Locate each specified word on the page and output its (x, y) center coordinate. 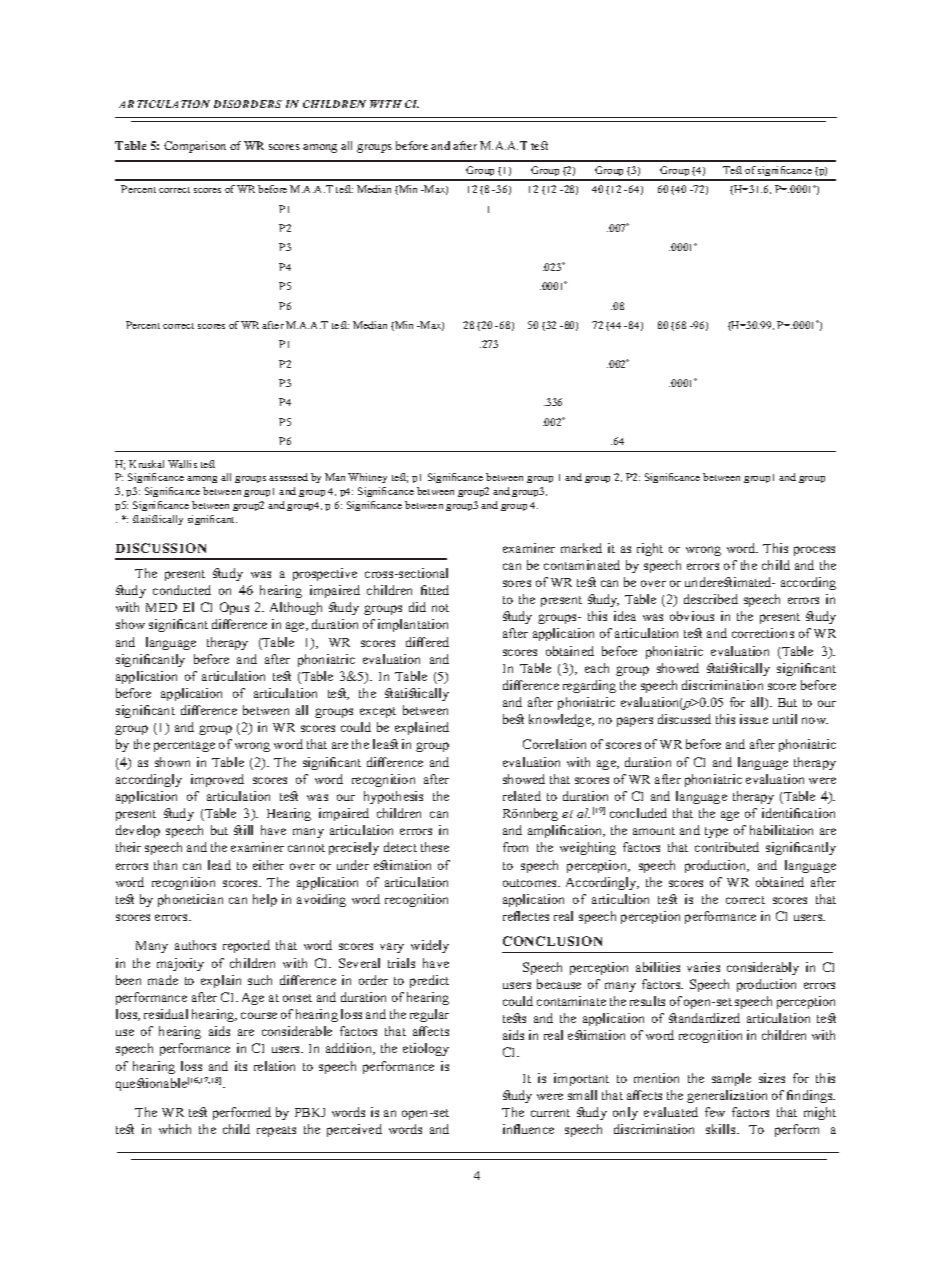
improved (217, 780)
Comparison (195, 147)
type (716, 832)
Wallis (182, 464)
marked (581, 548)
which (175, 1129)
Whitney (367, 478)
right (650, 549)
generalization (727, 1096)
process (814, 551)
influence (528, 1129)
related (522, 796)
